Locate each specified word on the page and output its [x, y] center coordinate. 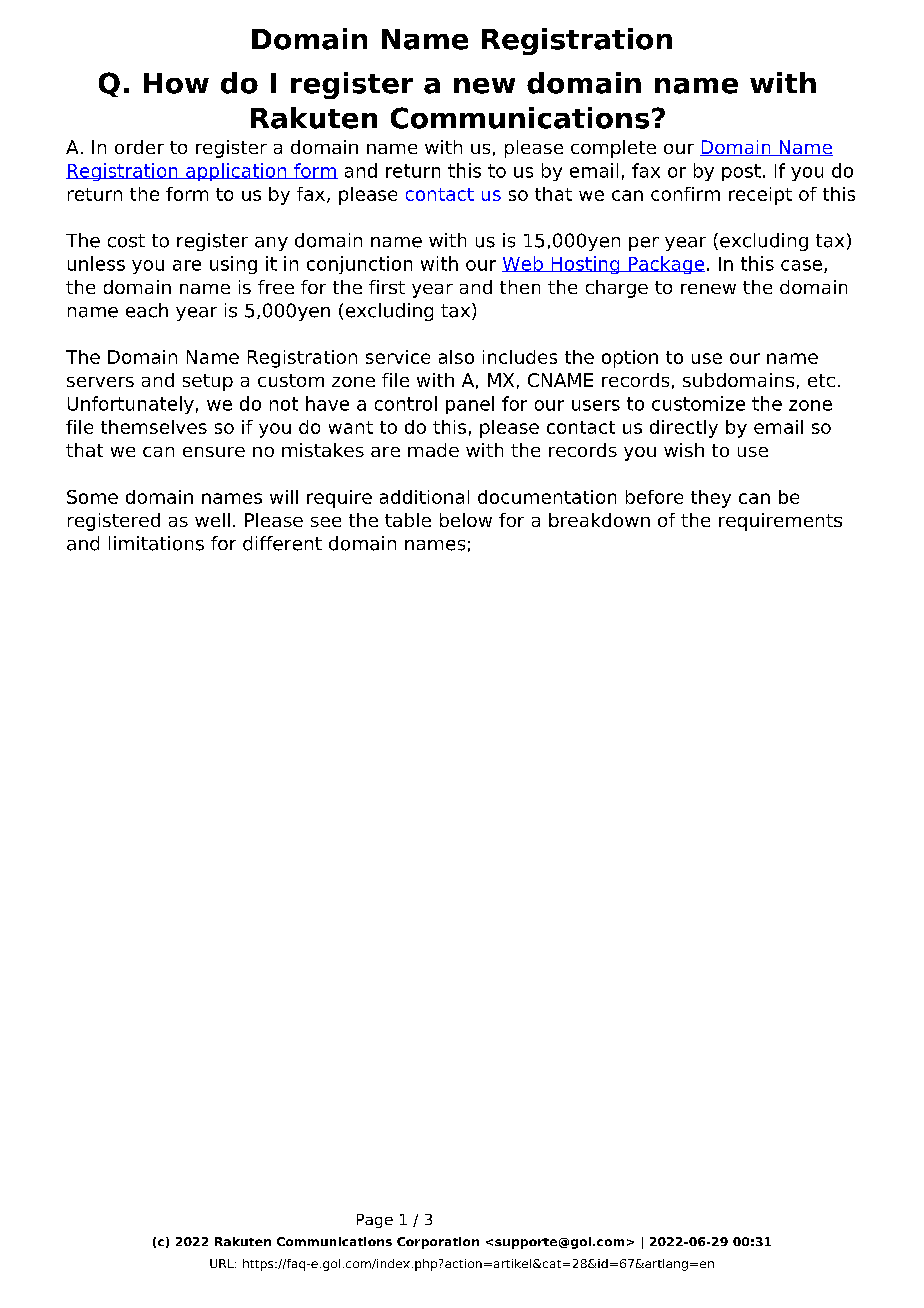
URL [223, 1263]
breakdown [599, 520]
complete [613, 149]
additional [424, 497]
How [176, 83]
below [466, 520]
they [711, 499]
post [741, 172]
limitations [156, 543]
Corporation [438, 1243]
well [212, 520]
